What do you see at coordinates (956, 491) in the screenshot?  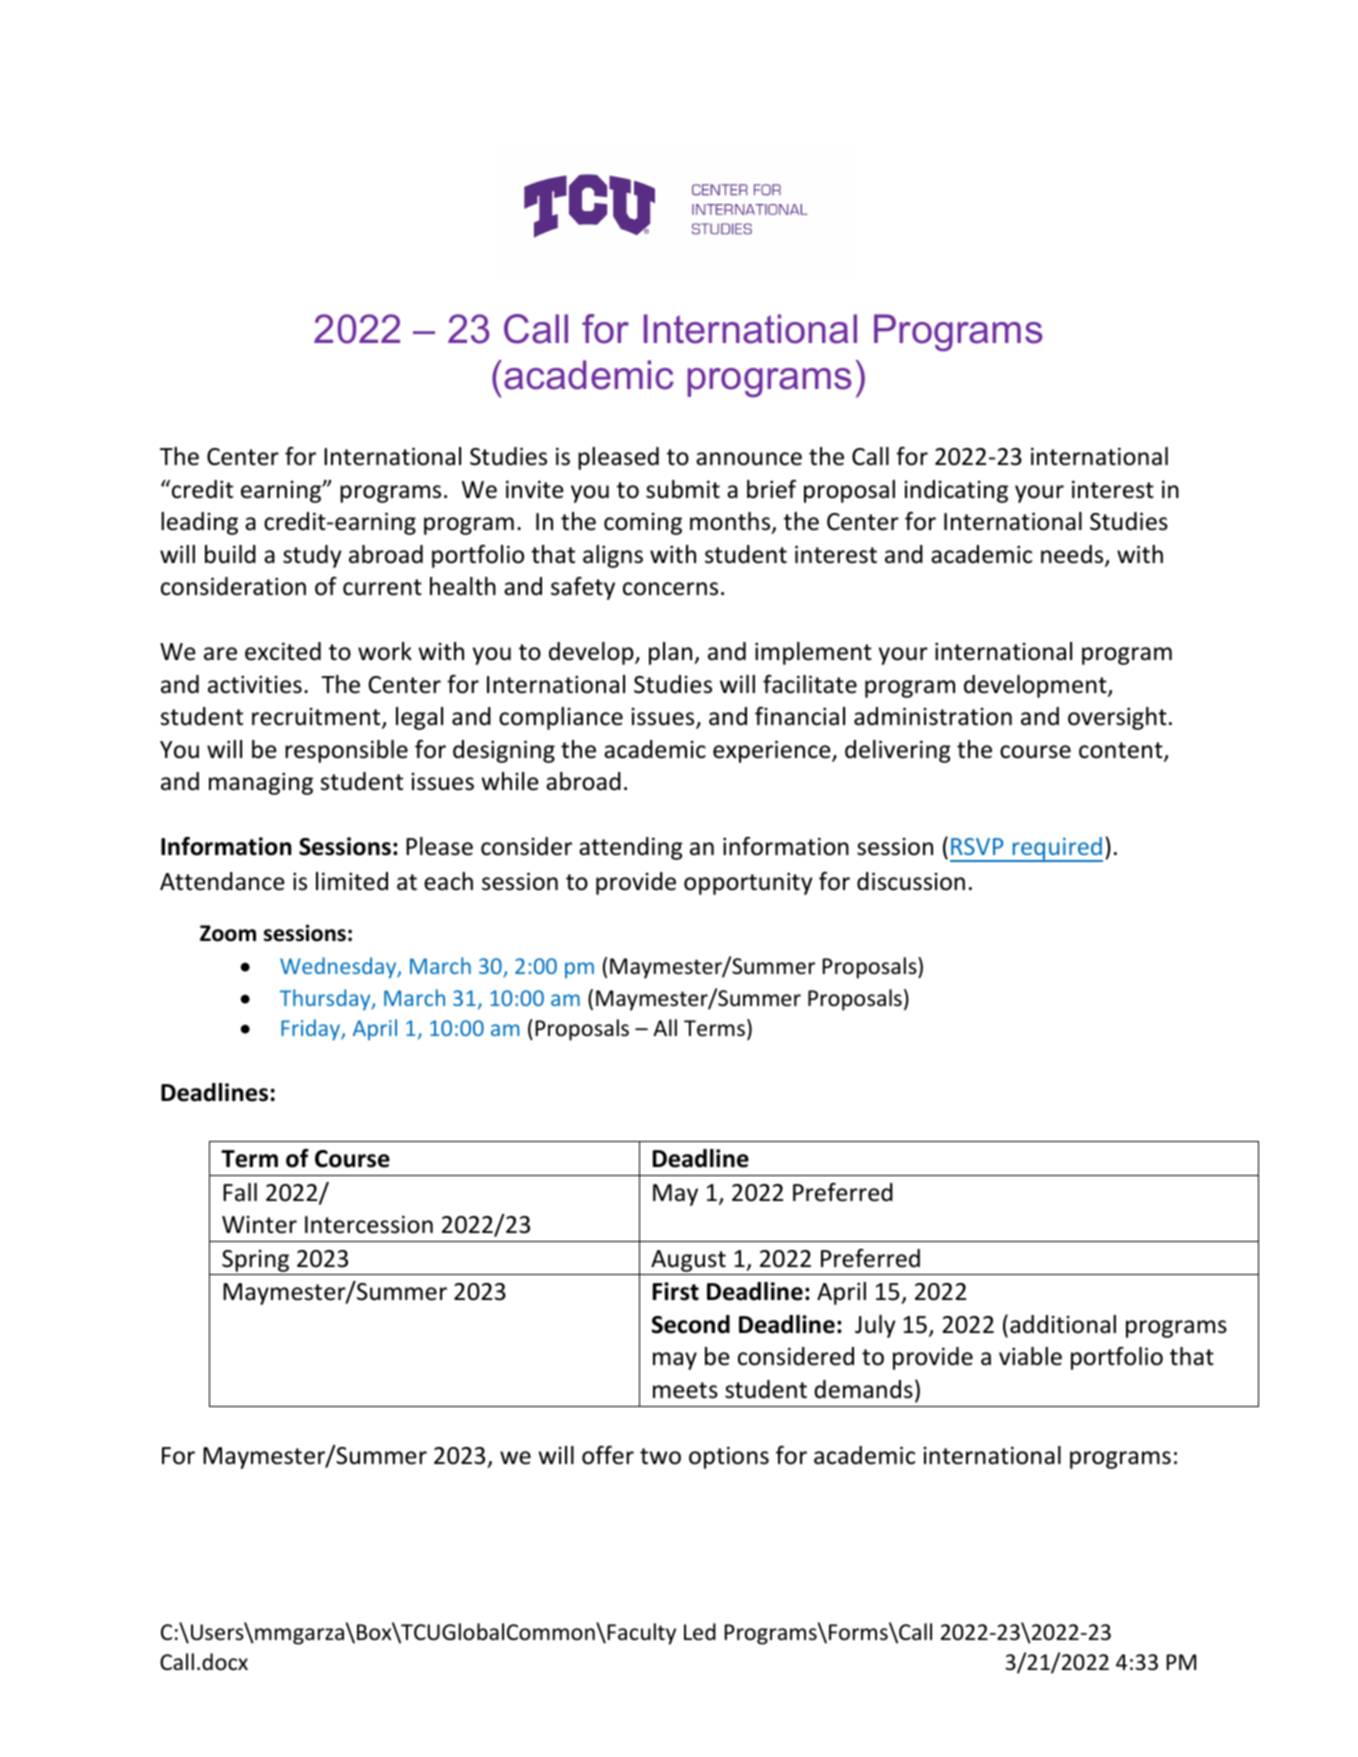 I see `indicating` at bounding box center [956, 491].
